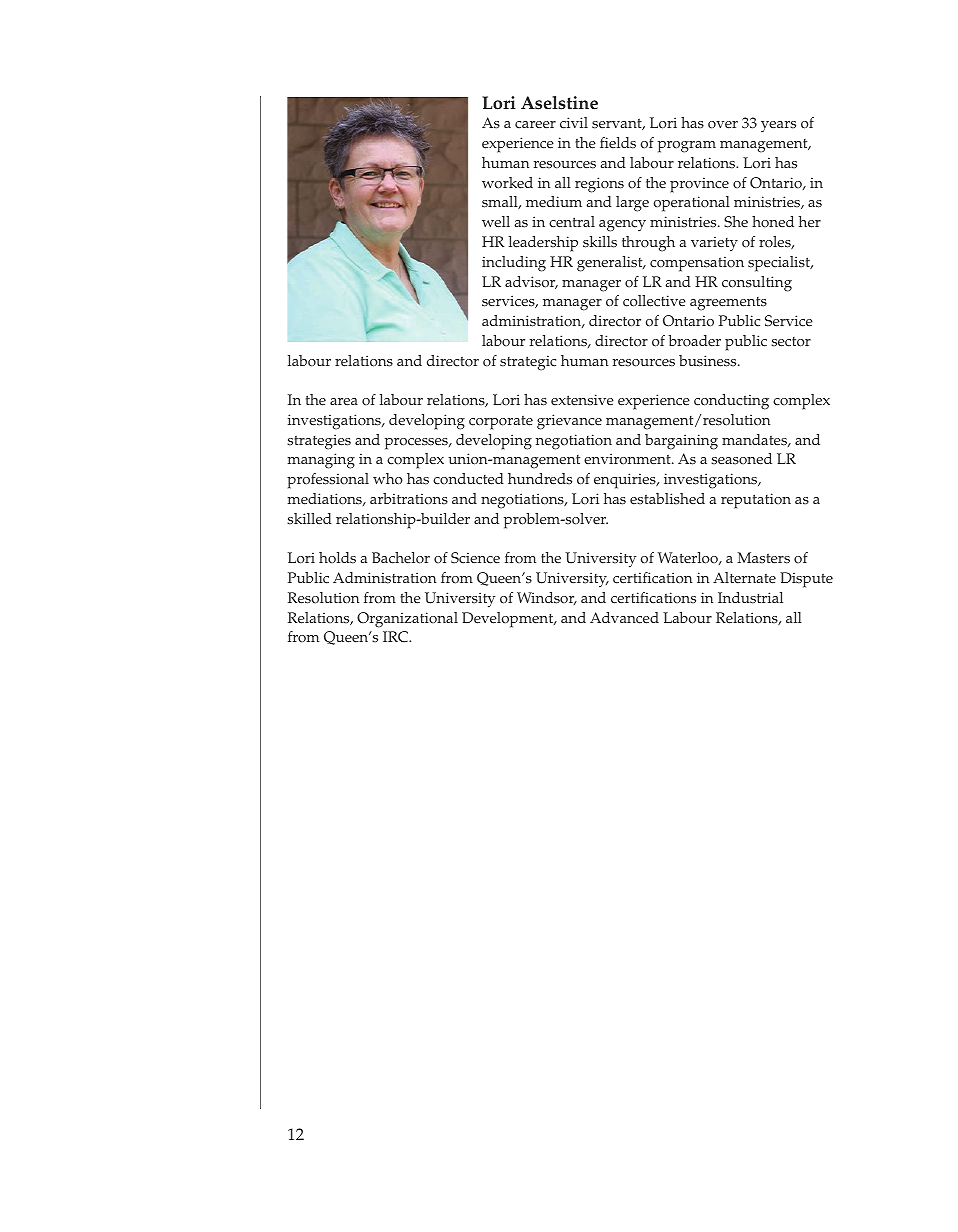 The height and width of the document is (1232, 958). What do you see at coordinates (407, 620) in the document?
I see `Organizational` at bounding box center [407, 620].
